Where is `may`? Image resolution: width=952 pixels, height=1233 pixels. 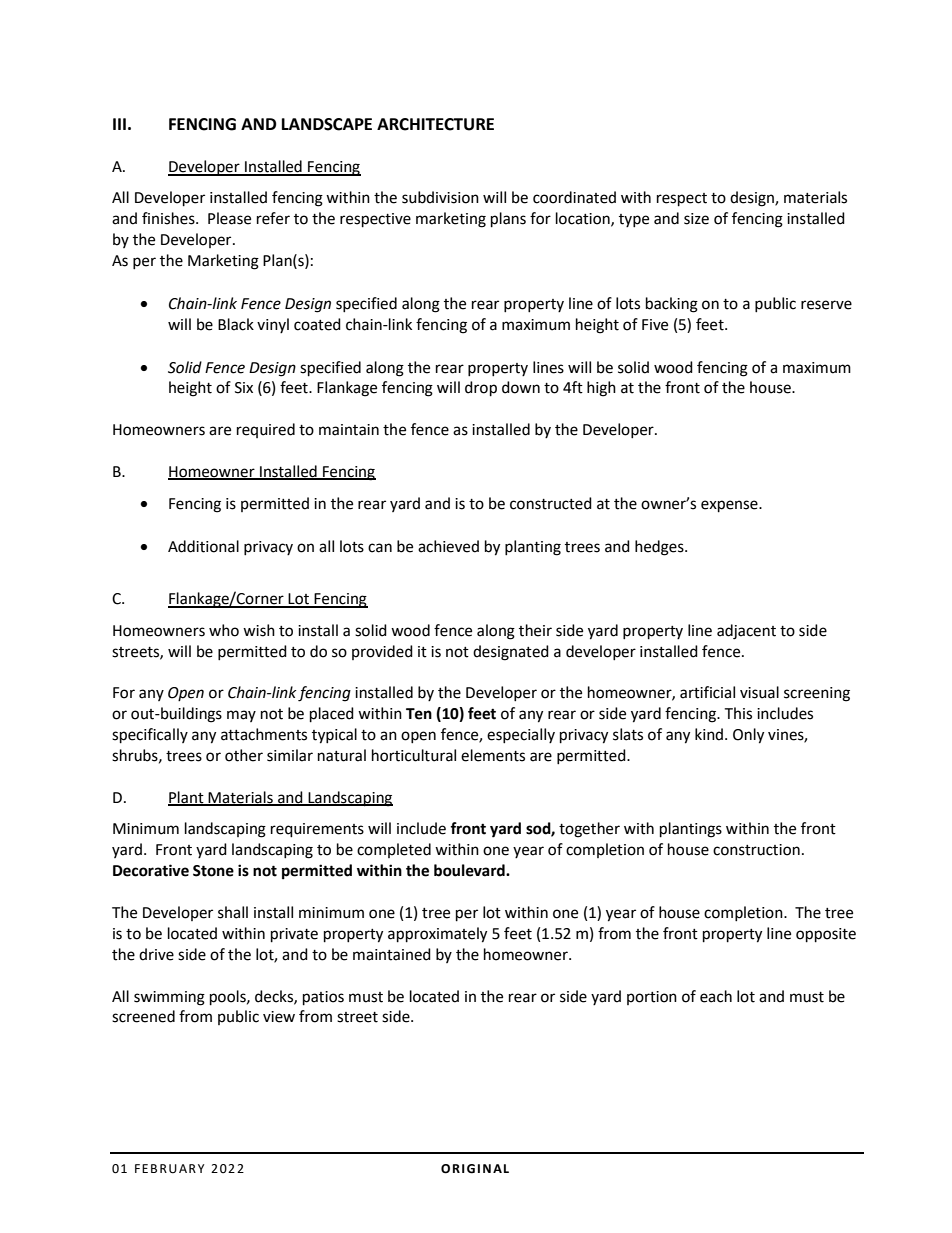 may is located at coordinates (241, 716).
